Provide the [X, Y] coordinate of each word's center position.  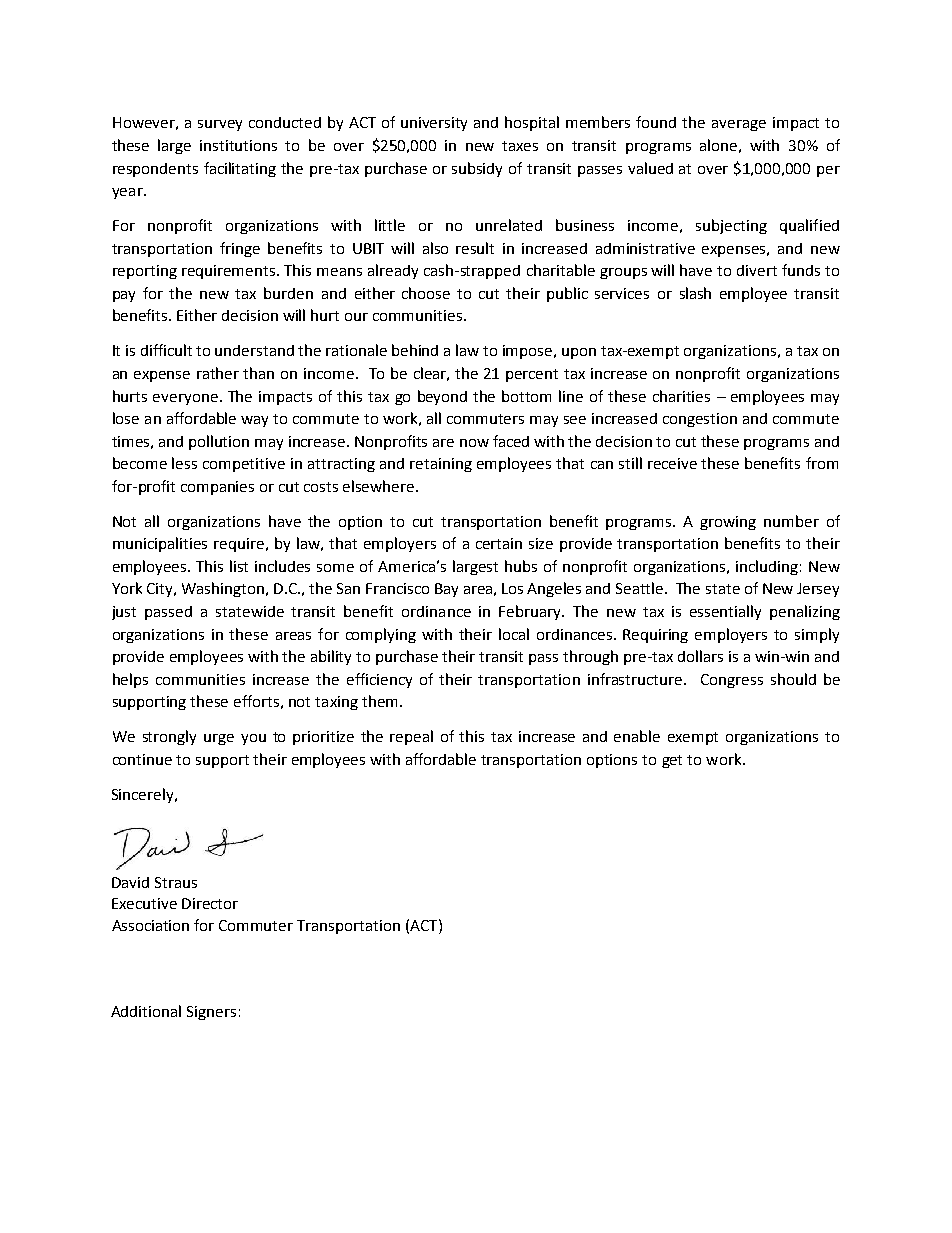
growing [728, 523]
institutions [238, 145]
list [239, 566]
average [739, 125]
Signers [211, 1013]
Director [210, 903]
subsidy [477, 169]
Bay [446, 590]
